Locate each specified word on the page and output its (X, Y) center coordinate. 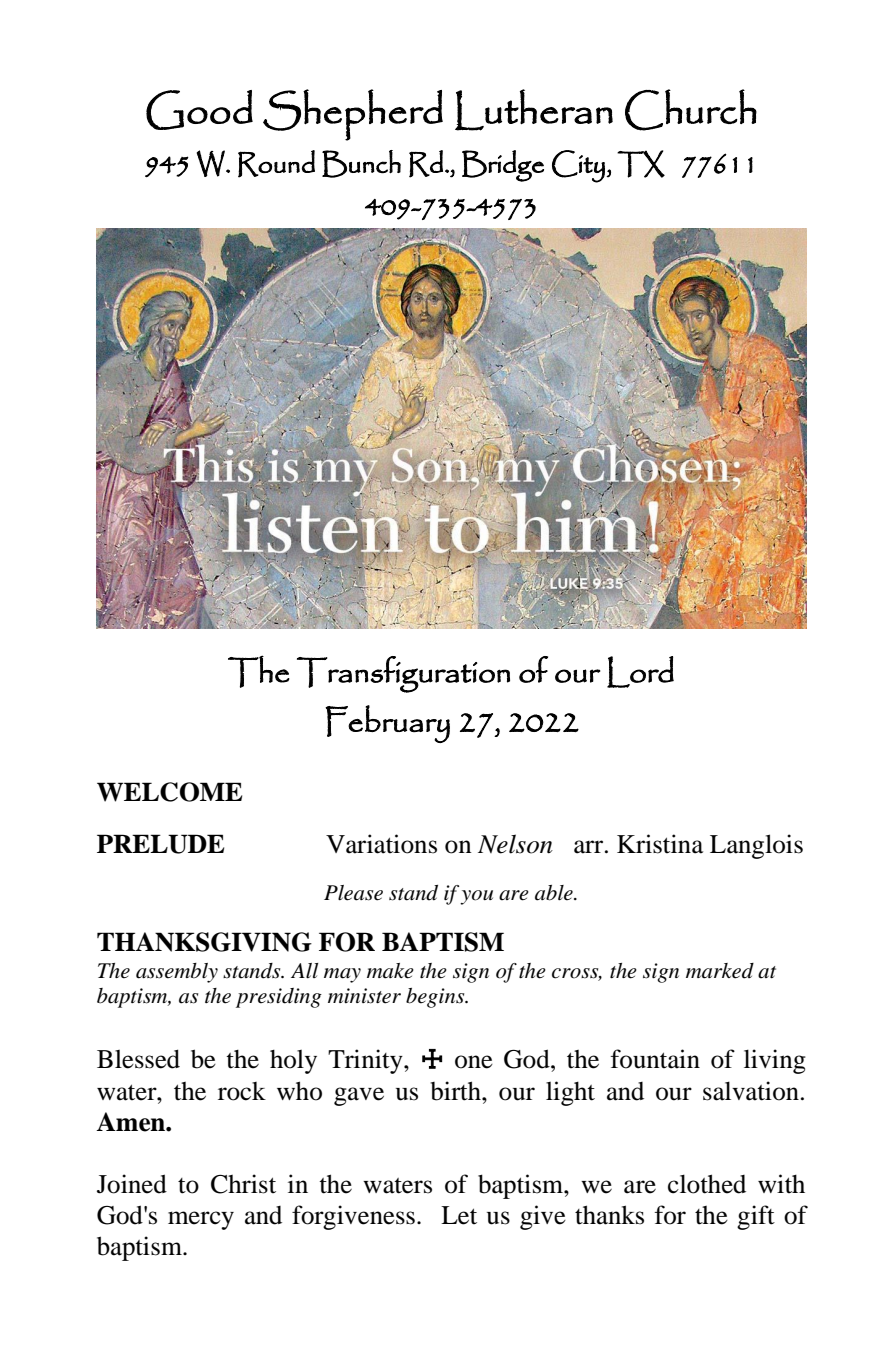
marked (720, 971)
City (579, 166)
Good (199, 110)
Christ (243, 1184)
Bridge (503, 166)
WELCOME (169, 792)
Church (691, 110)
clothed (707, 1184)
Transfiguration (403, 674)
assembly (177, 973)
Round (276, 164)
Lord (640, 672)
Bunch (361, 164)
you (476, 897)
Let (459, 1215)
